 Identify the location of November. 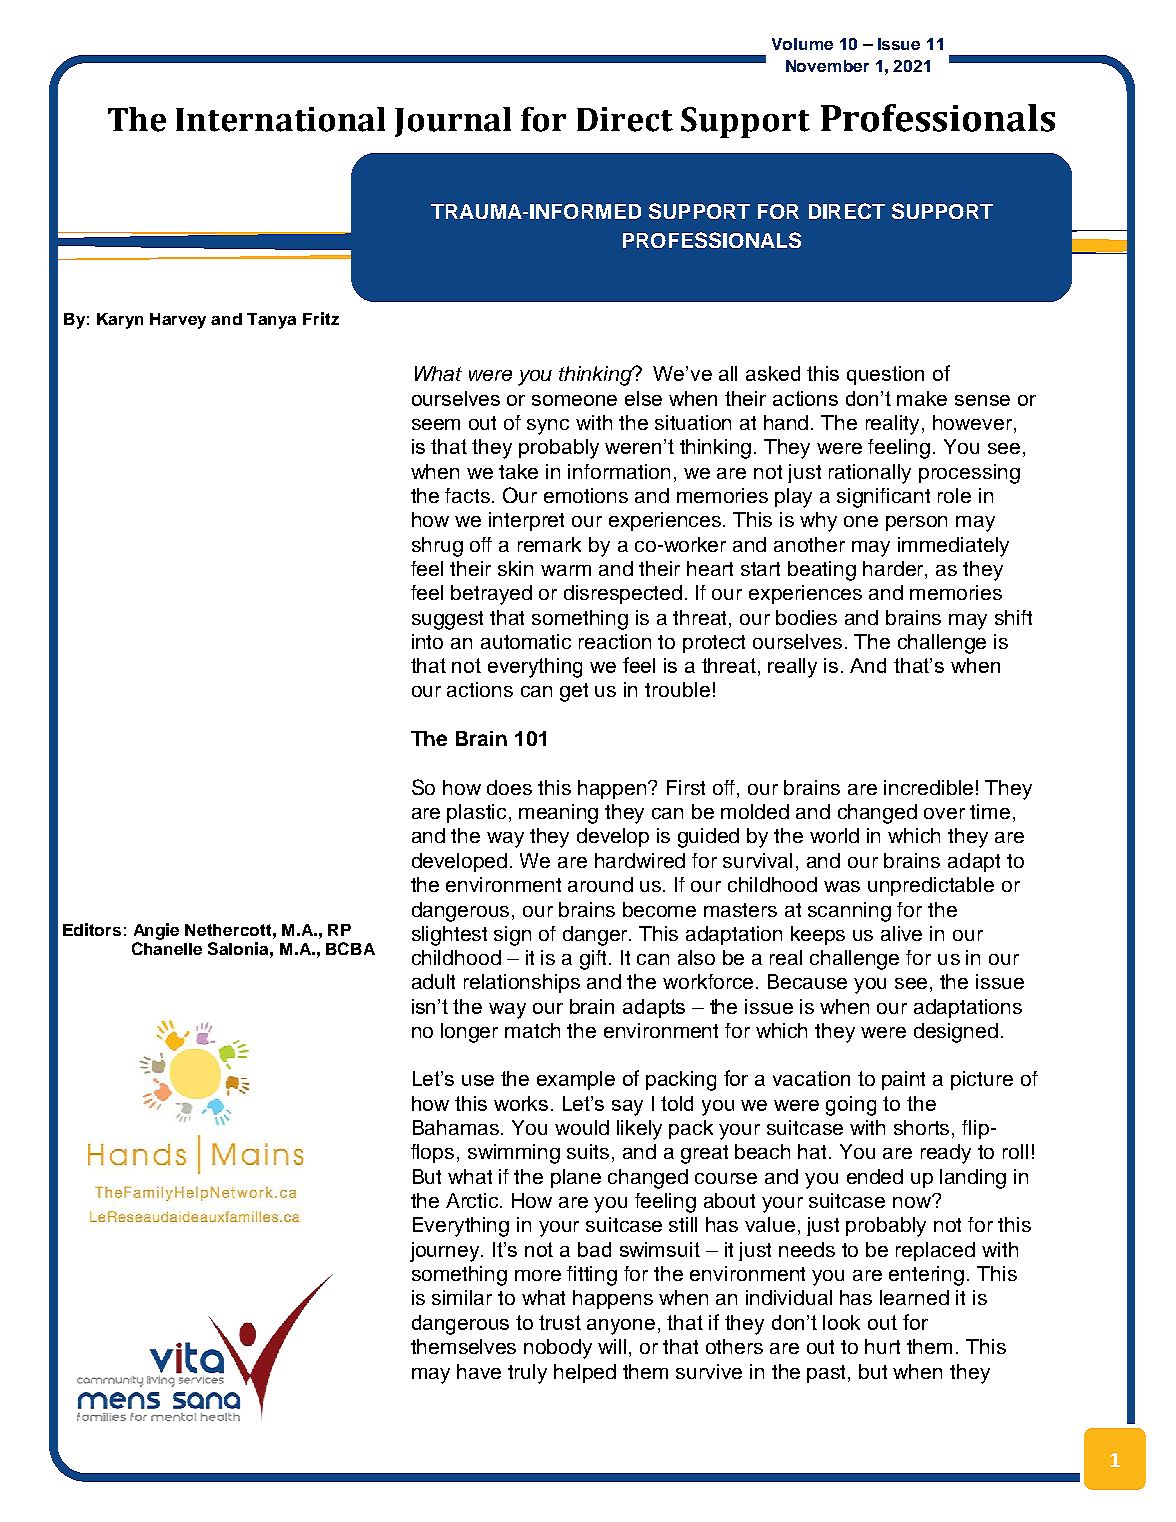
(827, 66).
